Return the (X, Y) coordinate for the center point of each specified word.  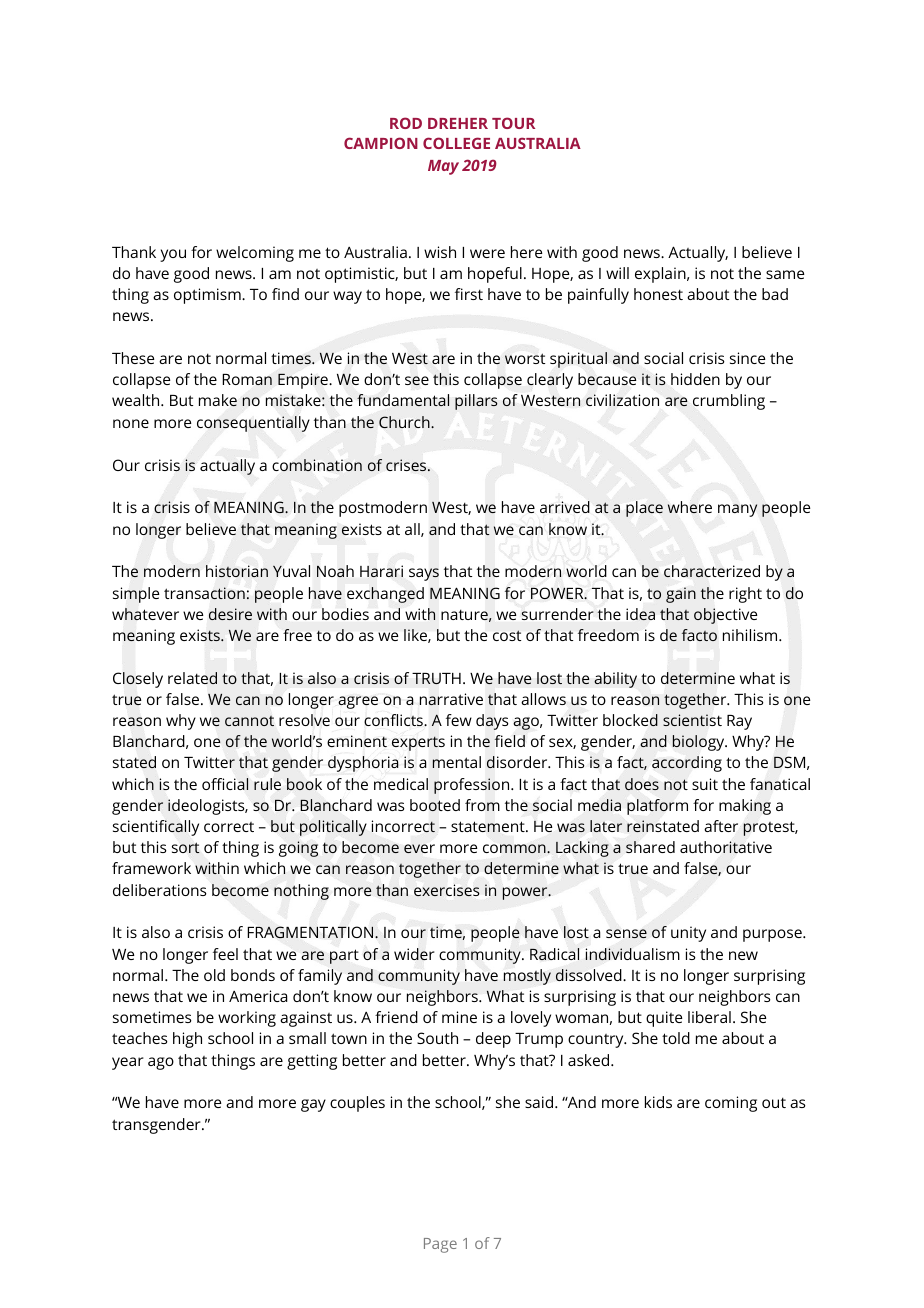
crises (407, 465)
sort (186, 847)
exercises (446, 890)
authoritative (726, 847)
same (785, 274)
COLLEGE (456, 143)
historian (237, 571)
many (737, 510)
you (173, 255)
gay (313, 1105)
